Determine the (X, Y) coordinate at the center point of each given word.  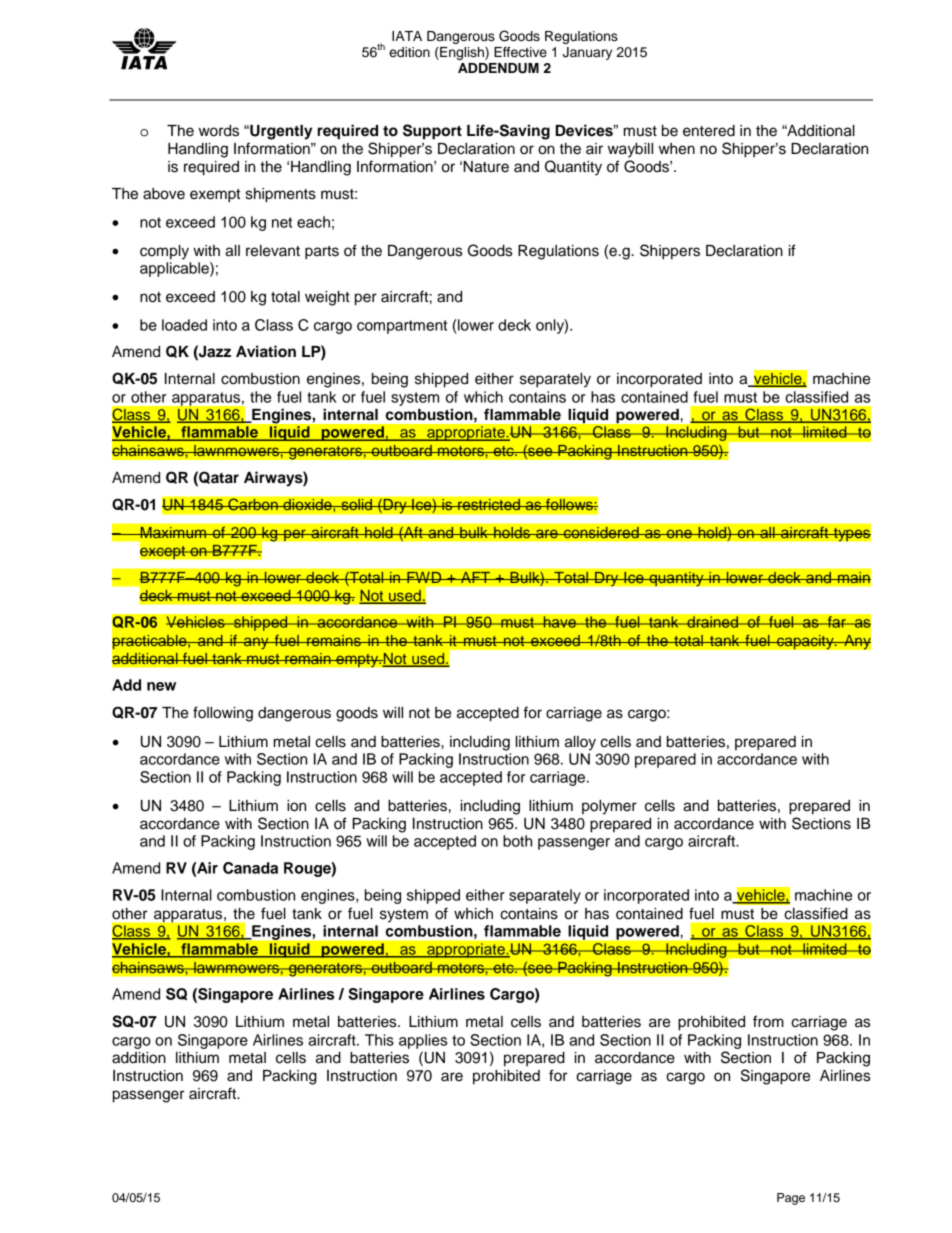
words (219, 131)
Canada (250, 868)
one (679, 534)
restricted (489, 504)
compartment (402, 327)
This (379, 1040)
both (517, 841)
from (768, 1021)
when (677, 149)
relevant (273, 251)
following (223, 714)
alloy (580, 743)
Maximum (173, 532)
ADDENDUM (498, 68)
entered (709, 131)
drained (712, 622)
